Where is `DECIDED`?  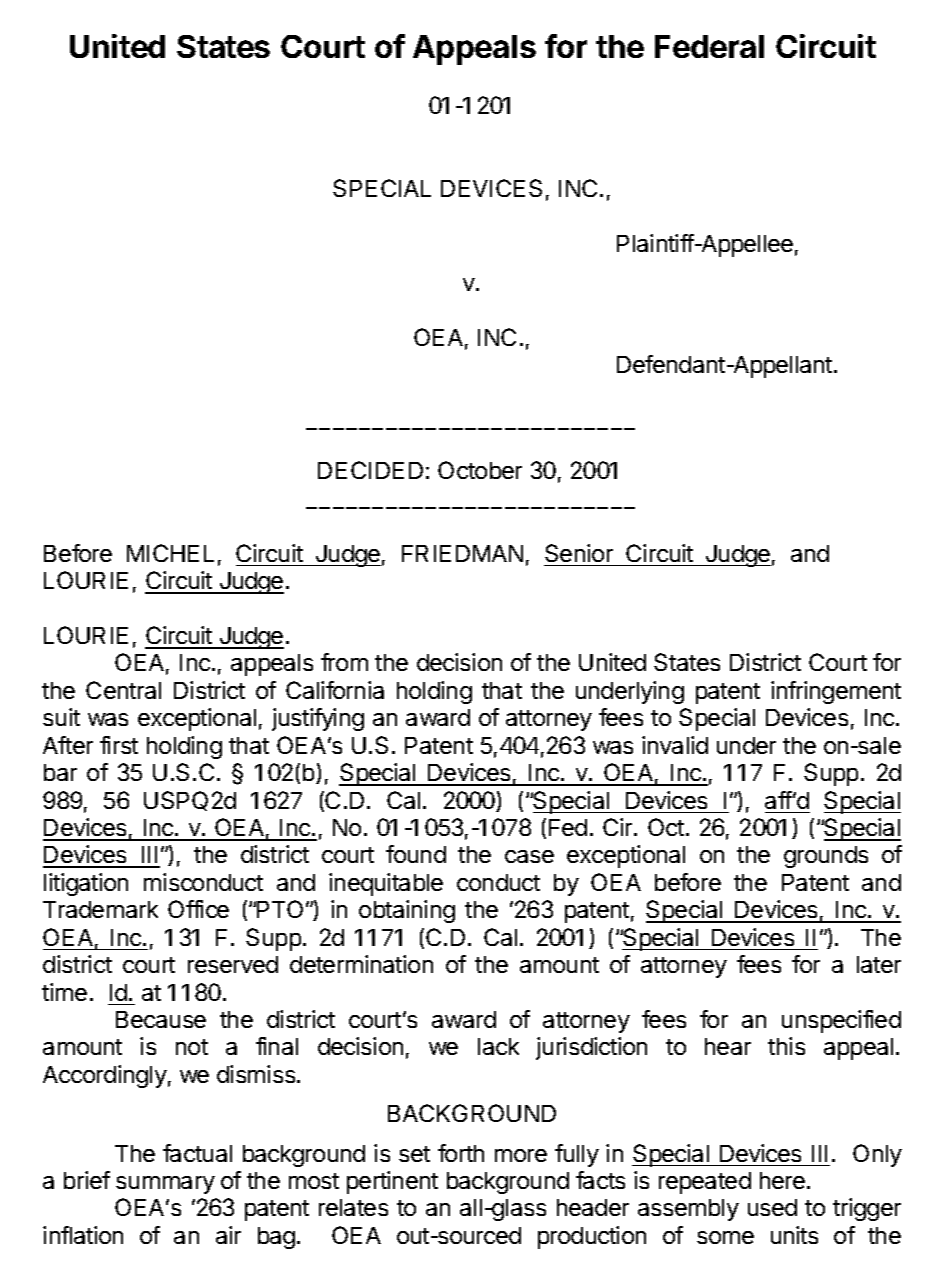 DECIDED is located at coordinates (370, 470).
